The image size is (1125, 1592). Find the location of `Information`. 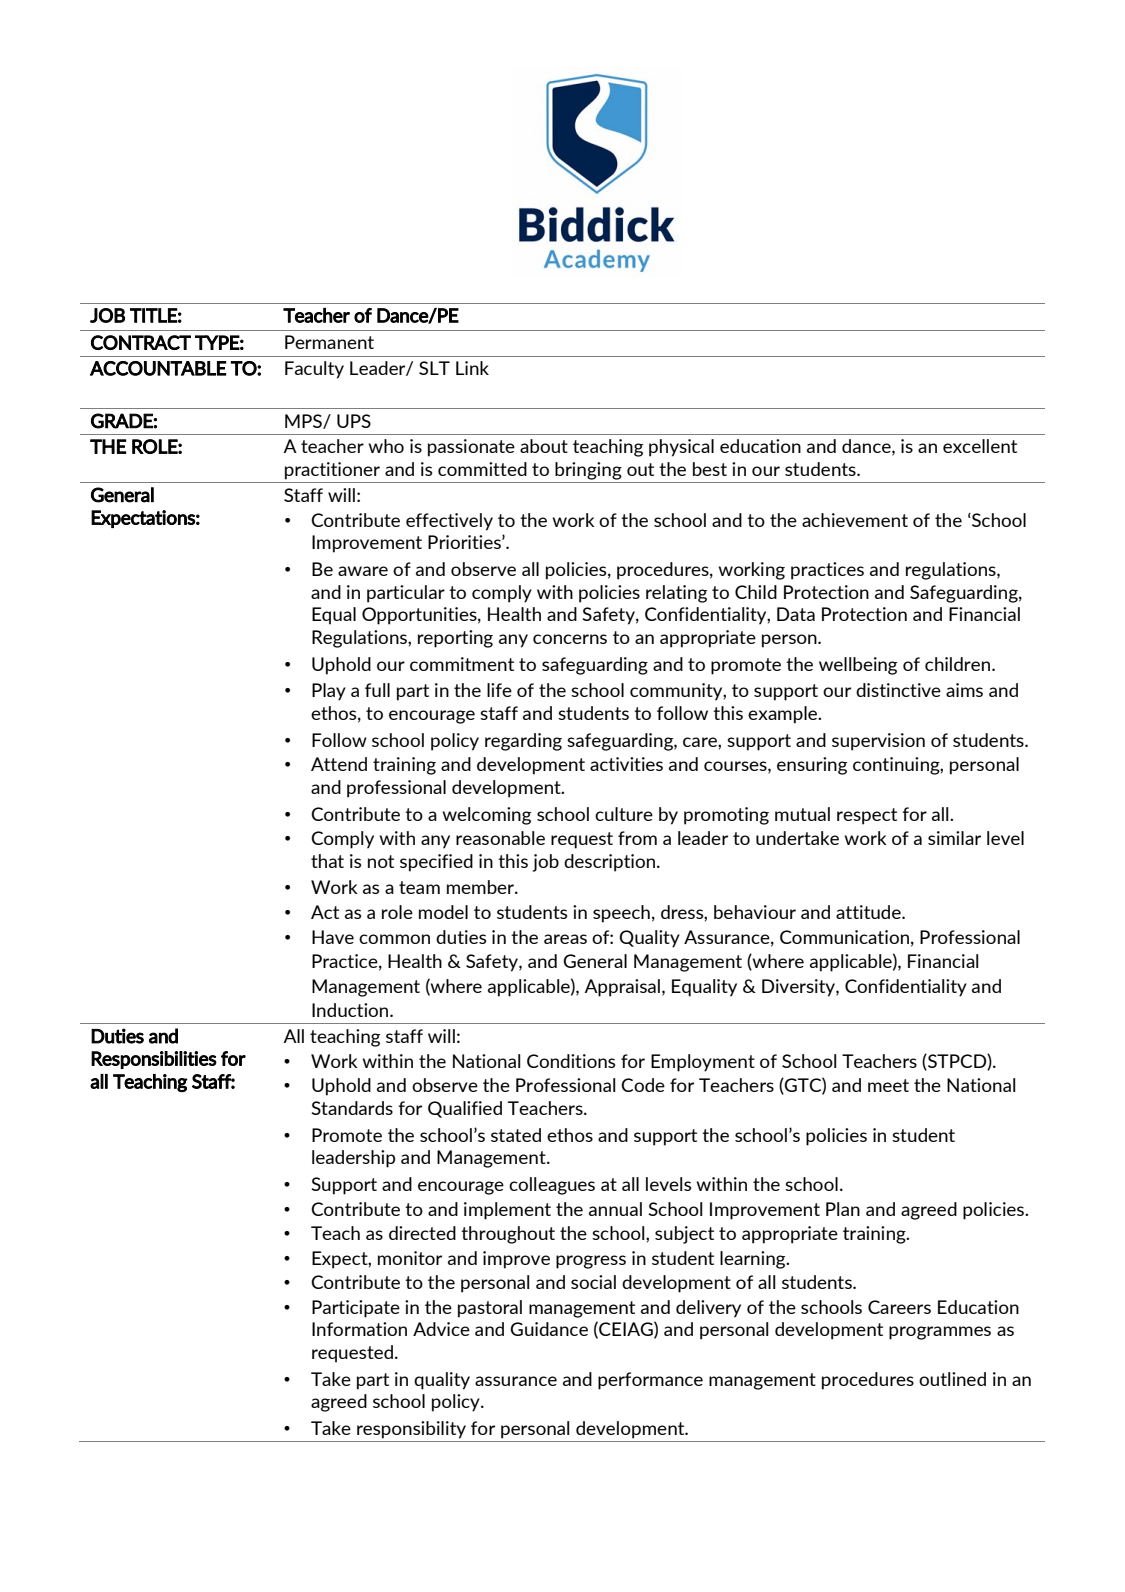

Information is located at coordinates (359, 1329).
